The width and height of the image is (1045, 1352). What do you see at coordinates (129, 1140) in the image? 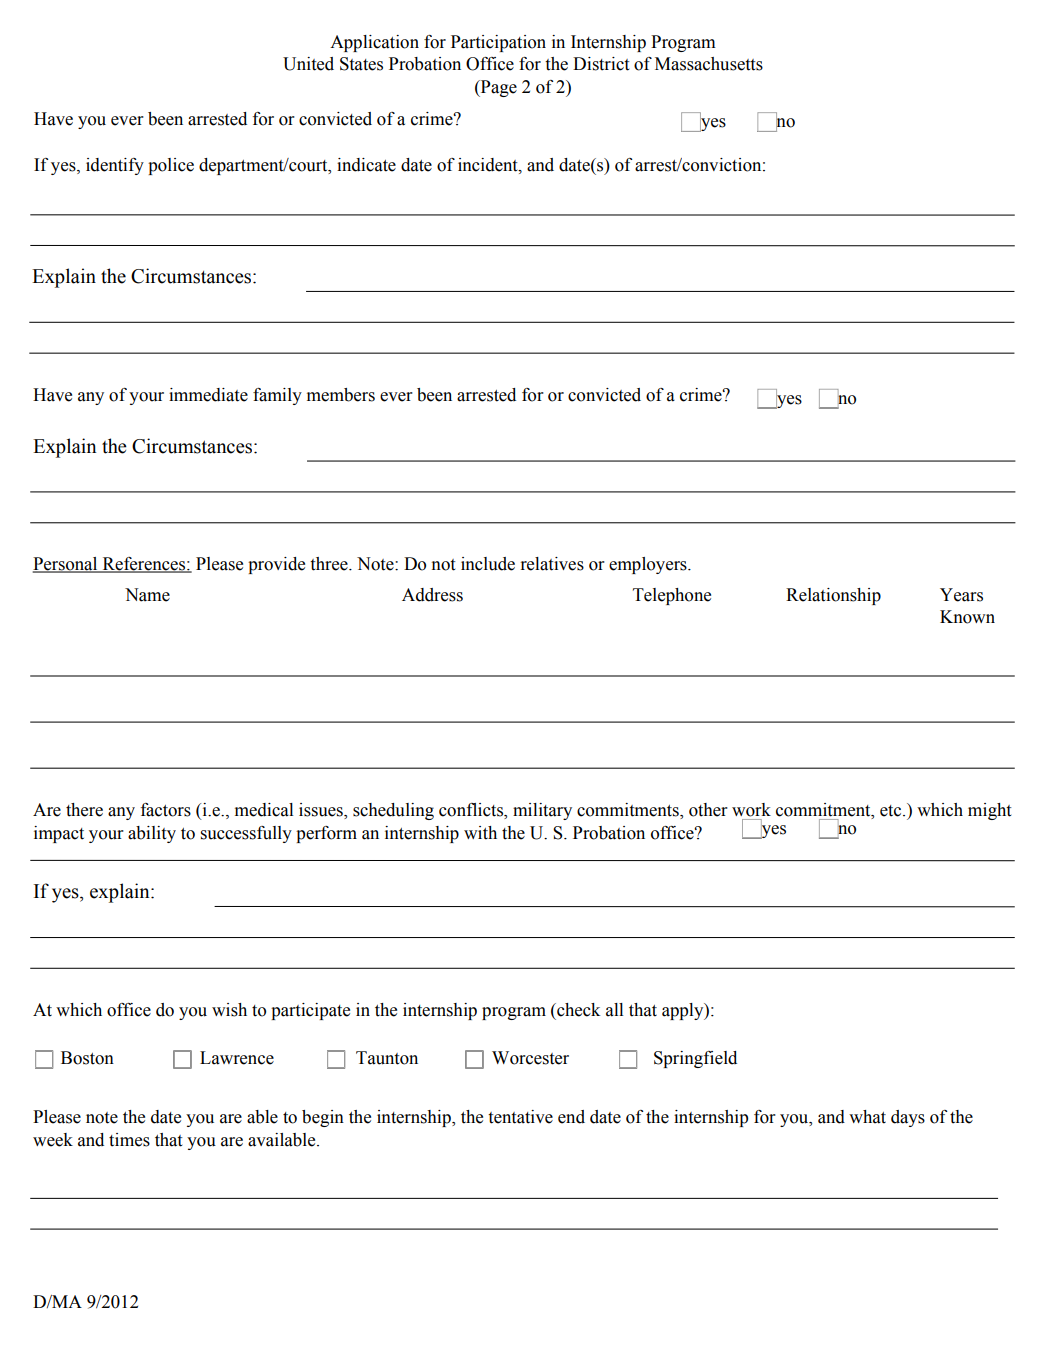
I see `times` at bounding box center [129, 1140].
